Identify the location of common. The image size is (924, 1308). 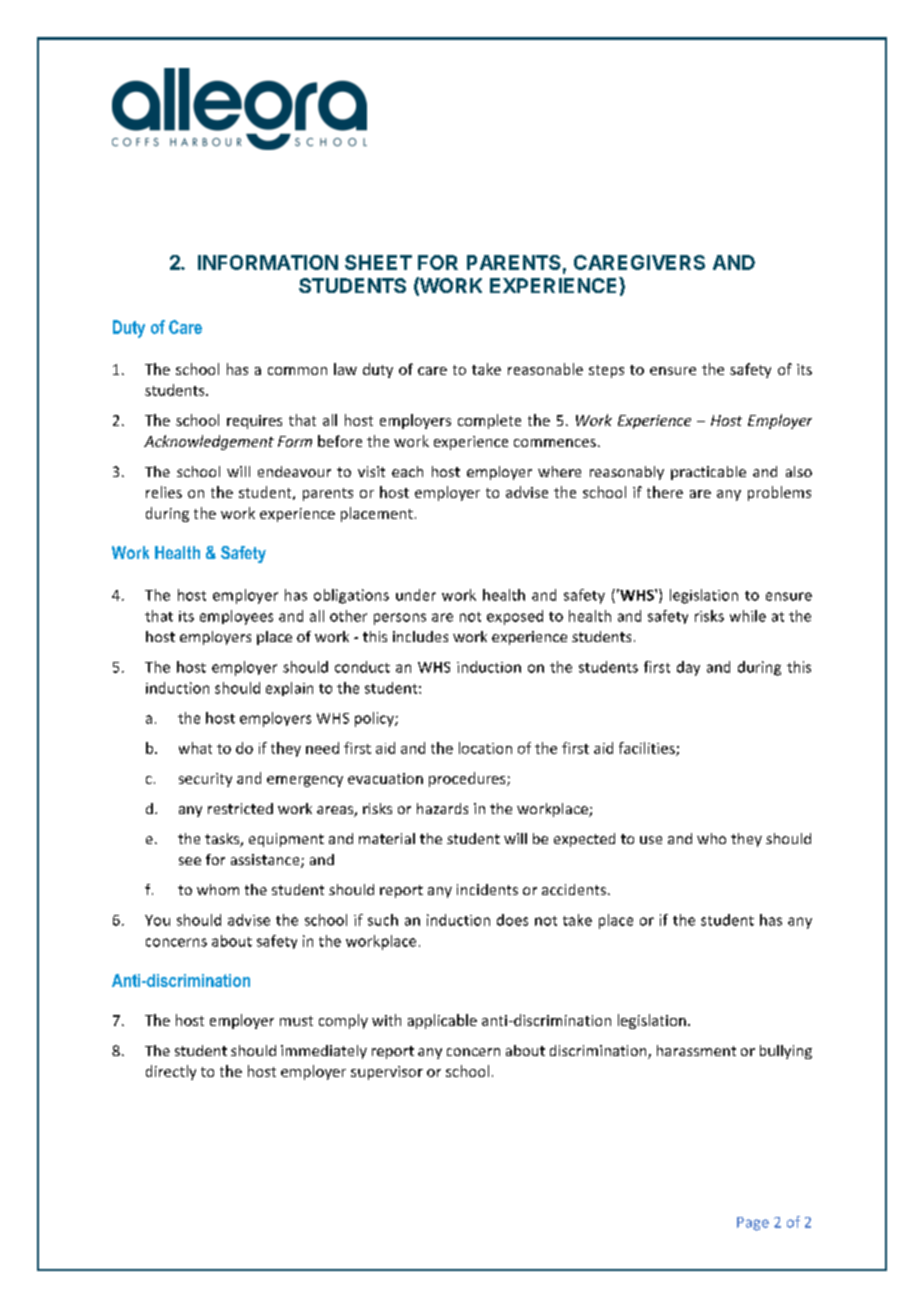
(297, 371).
